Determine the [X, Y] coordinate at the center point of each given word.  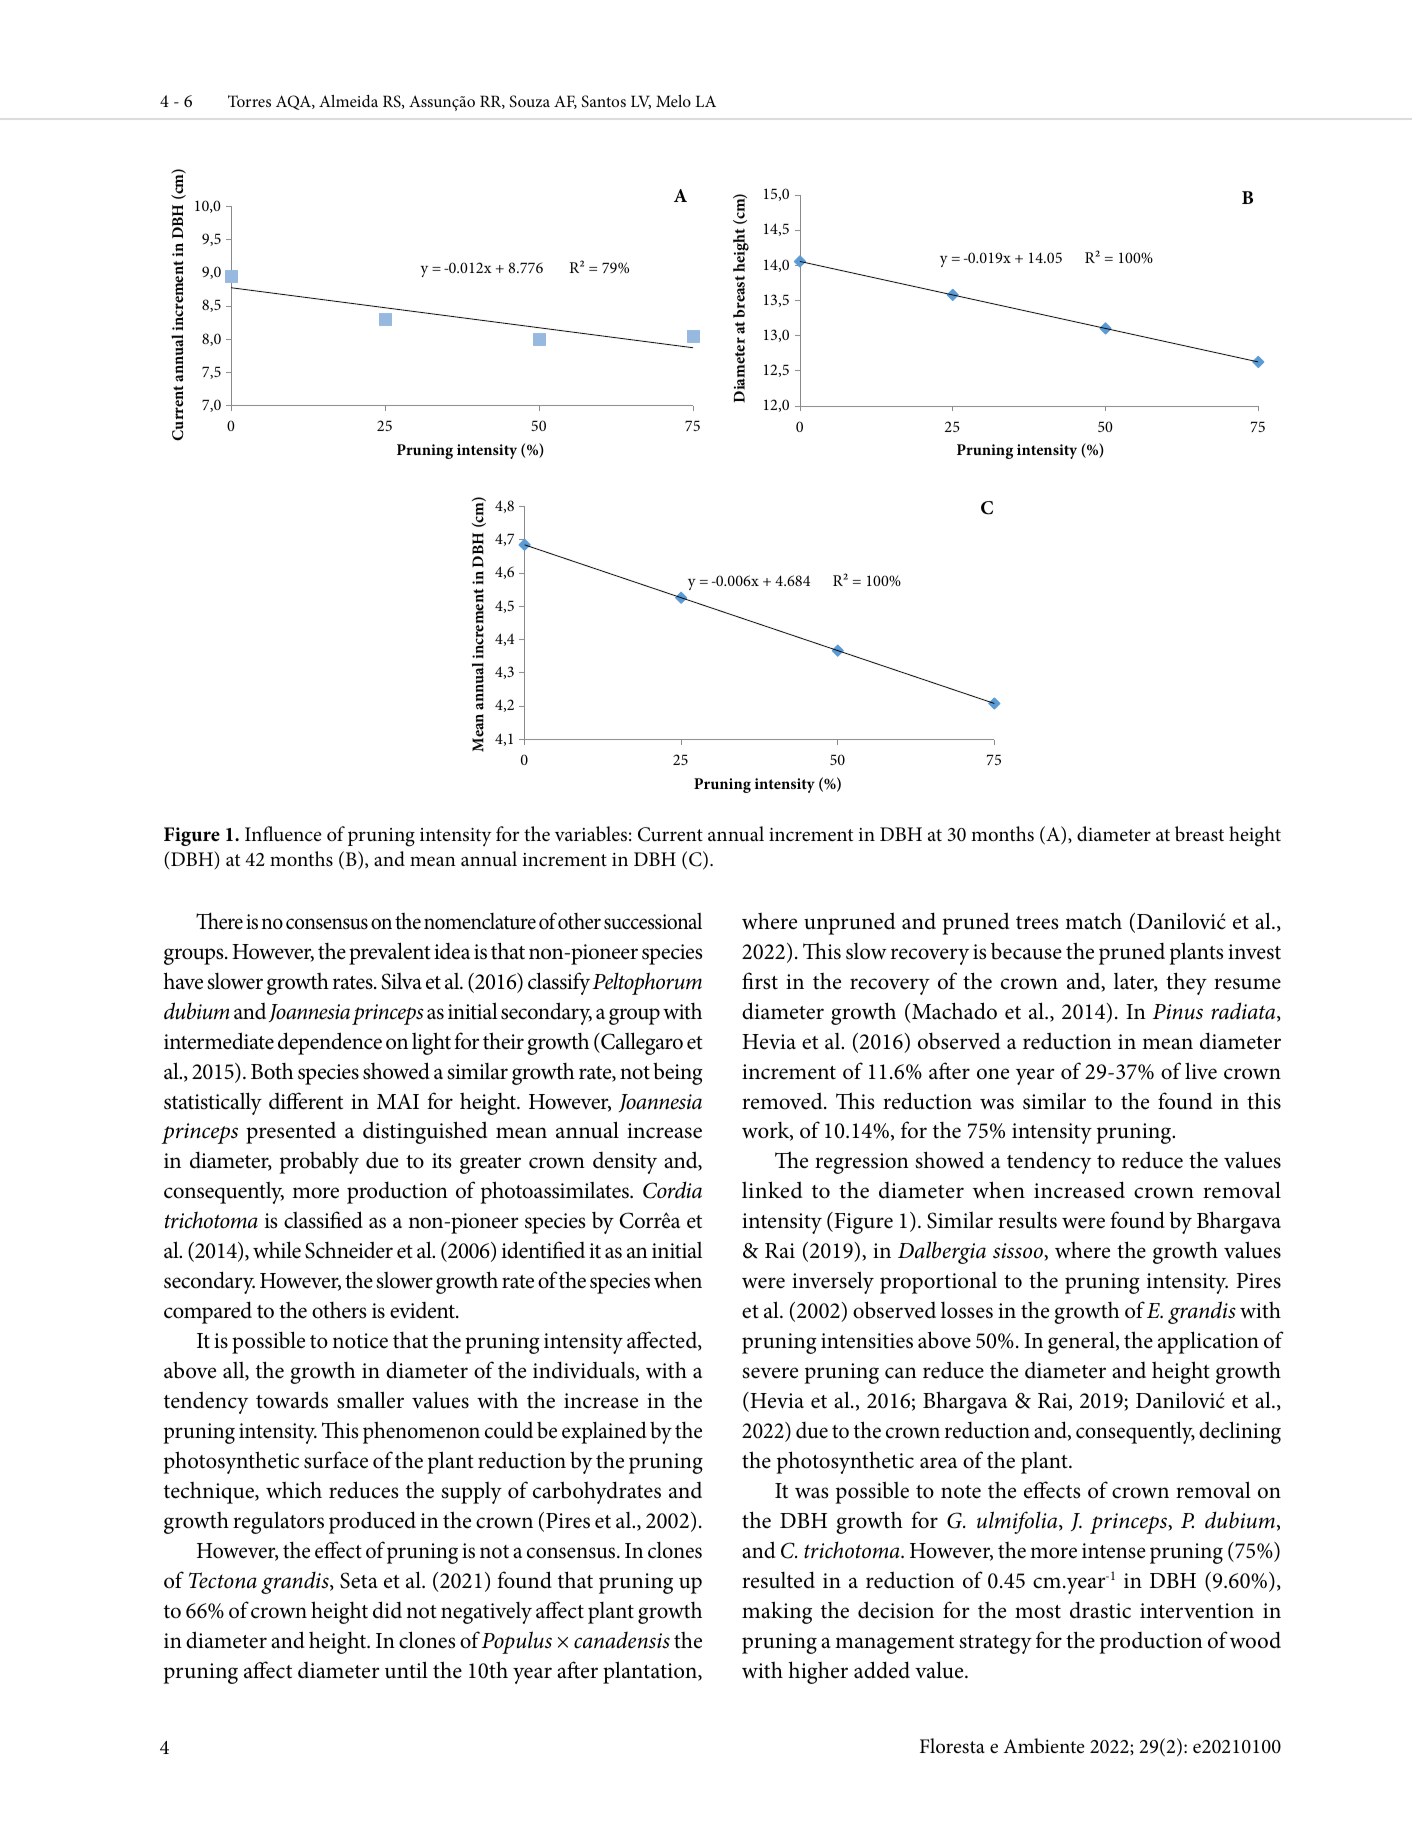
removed [783, 1101]
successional [653, 921]
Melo [673, 101]
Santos [603, 101]
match [1093, 921]
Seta [359, 1580]
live [1201, 1071]
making [777, 1612]
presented [291, 1133]
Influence [283, 834]
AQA [294, 102]
